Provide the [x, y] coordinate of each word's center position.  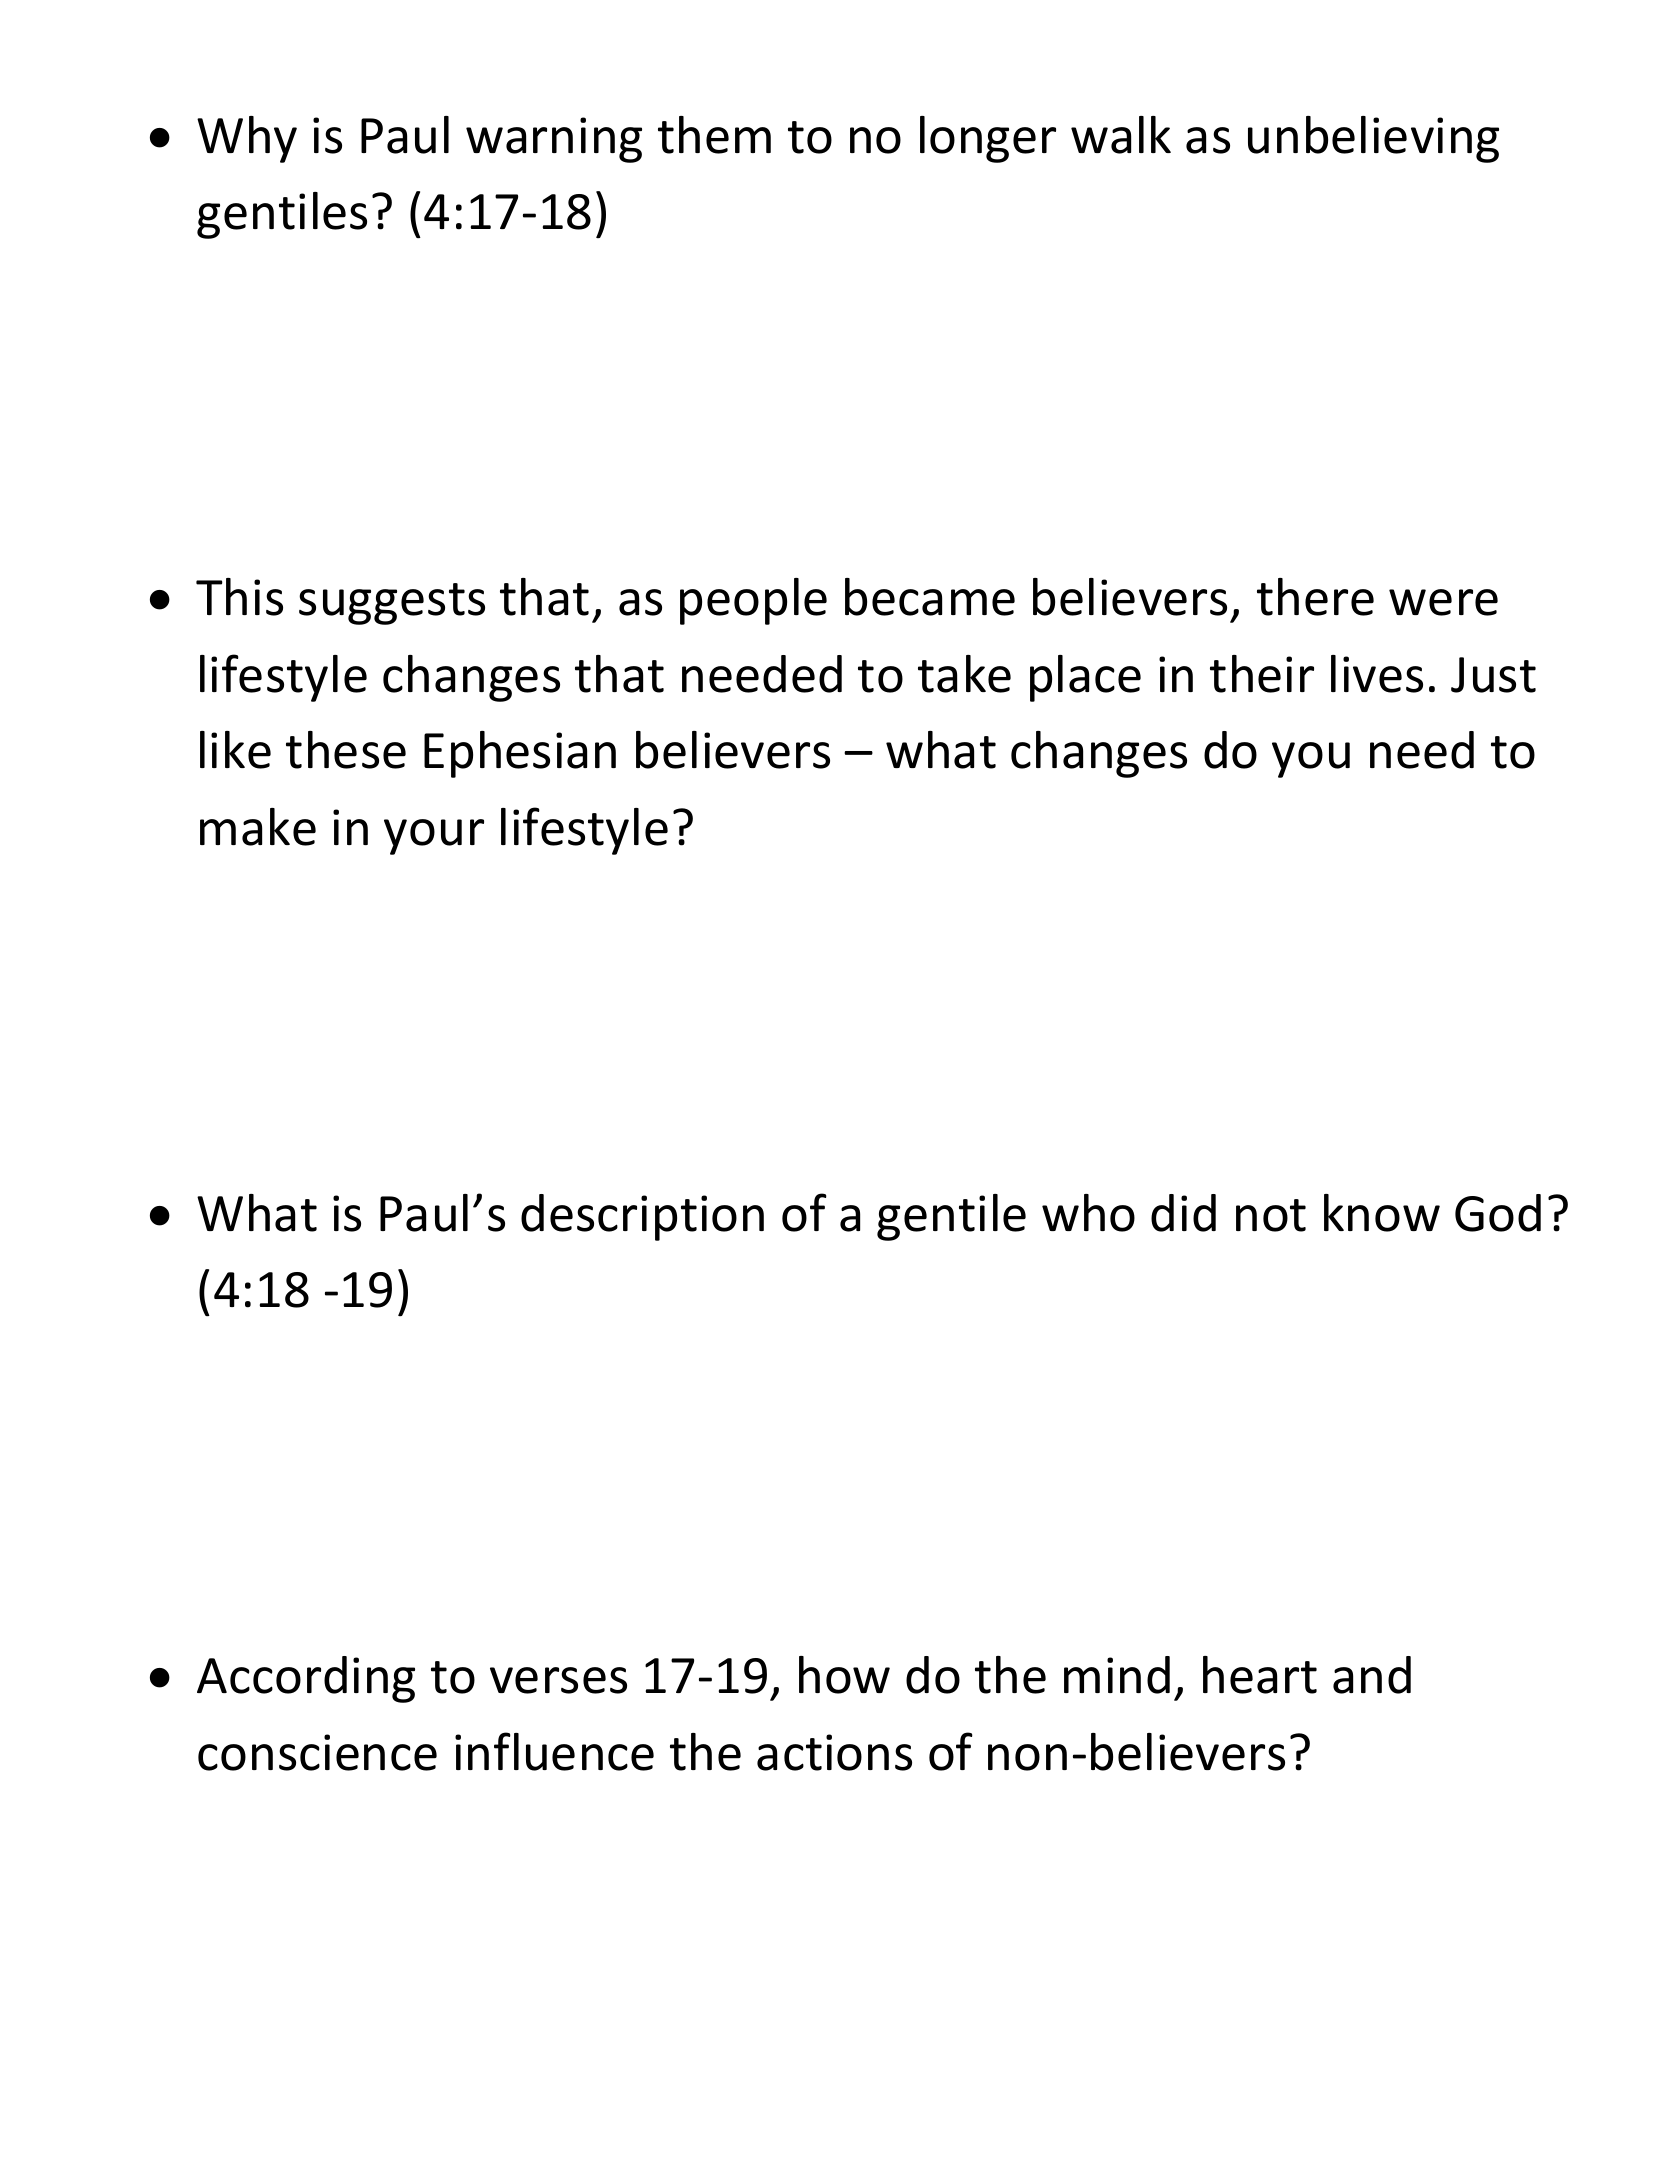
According [306, 1679]
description [642, 1217]
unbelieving [1373, 139]
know [1382, 1213]
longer [988, 139]
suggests [392, 604]
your [434, 837]
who [1088, 1213]
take [964, 674]
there [1315, 597]
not [1271, 1215]
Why [247, 139]
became [930, 597]
